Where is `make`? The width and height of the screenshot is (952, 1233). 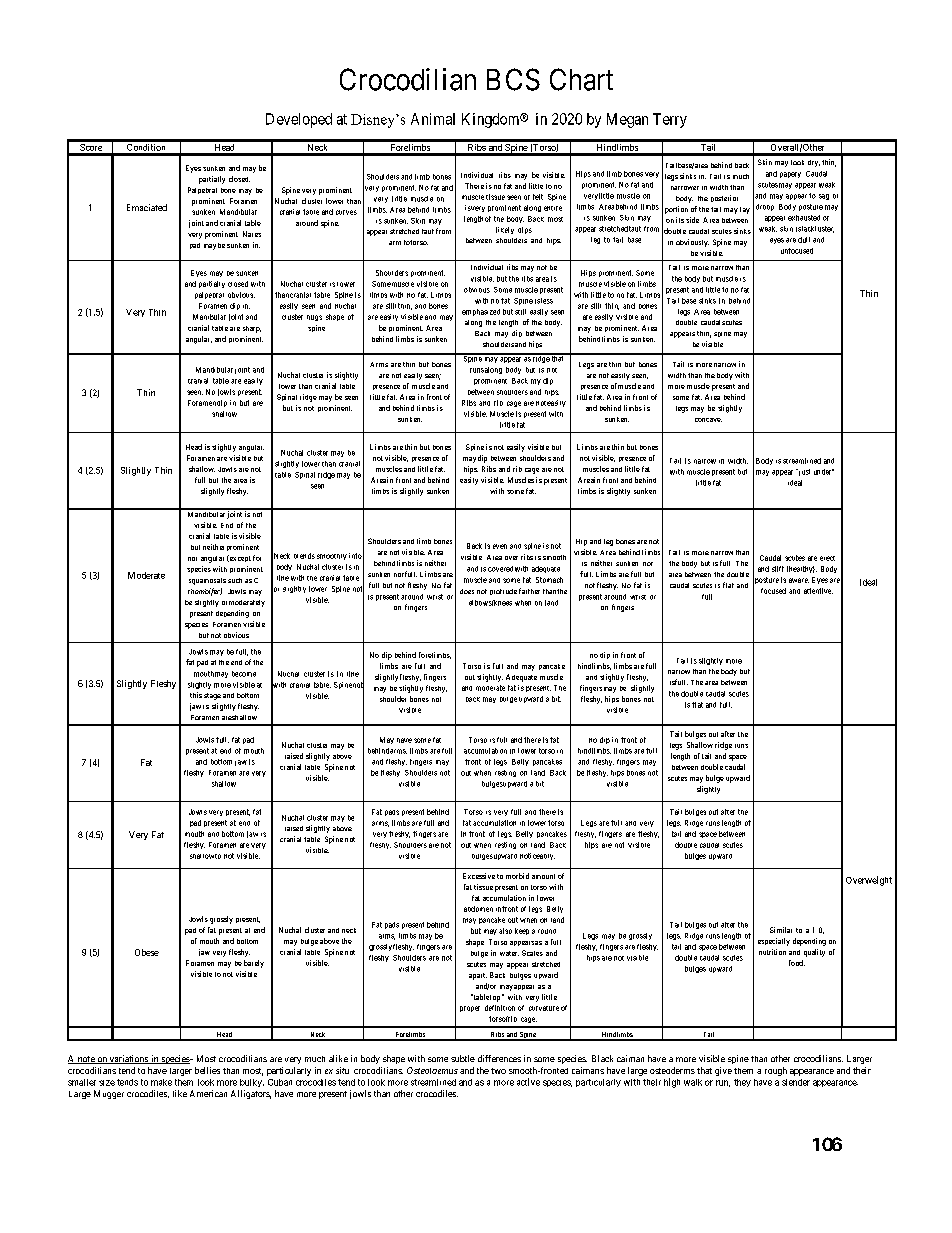 make is located at coordinates (161, 1082).
